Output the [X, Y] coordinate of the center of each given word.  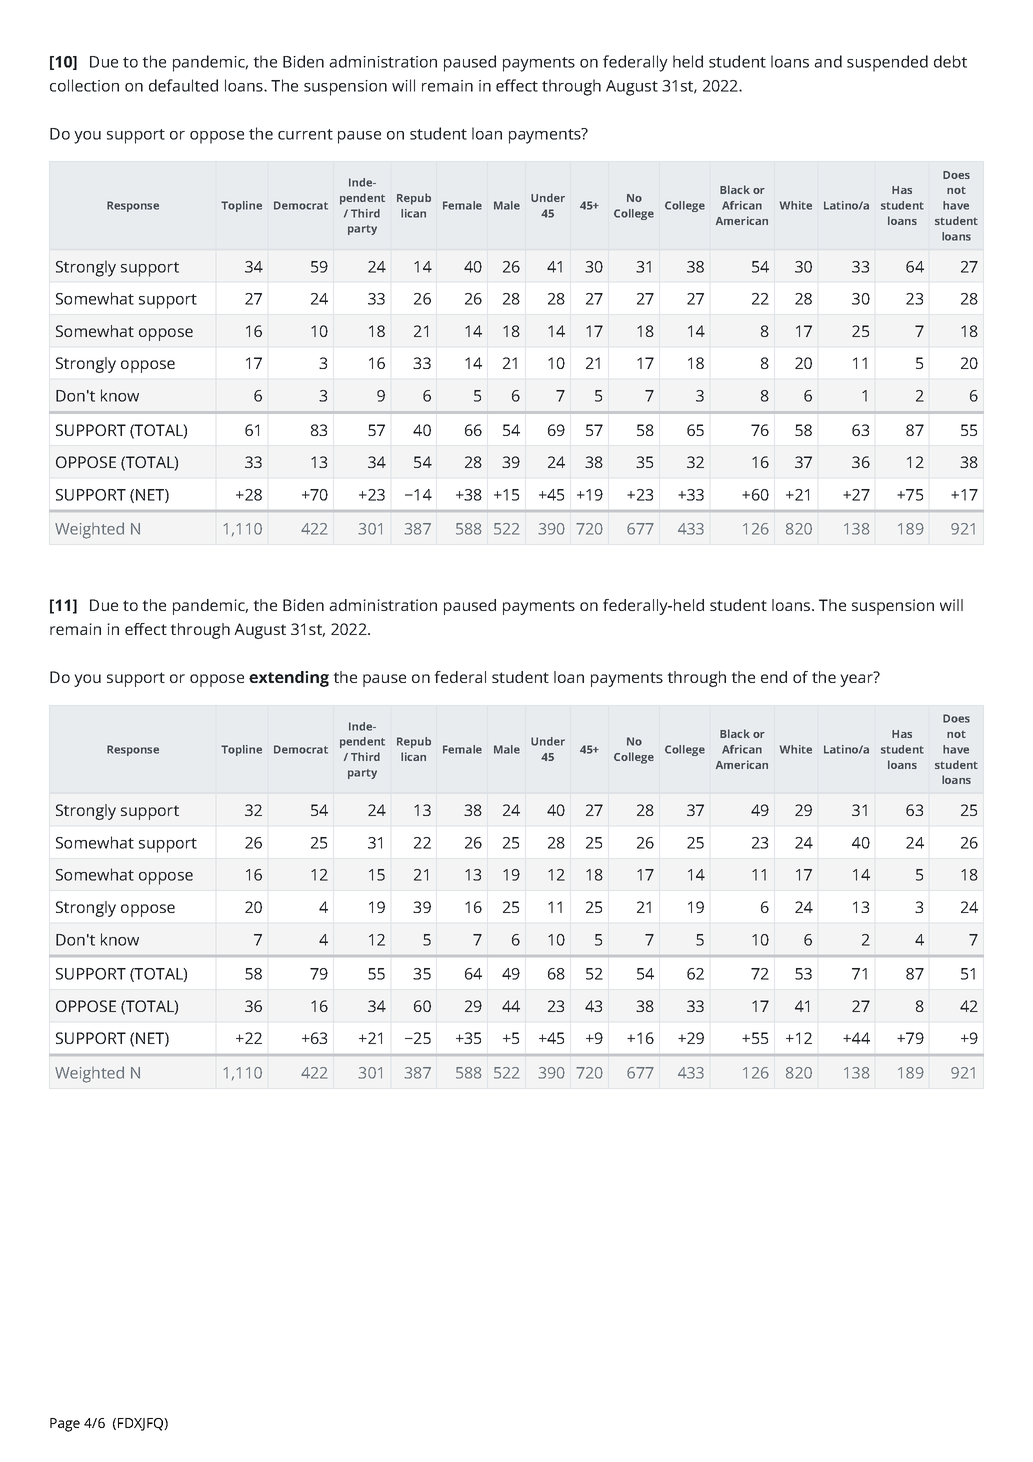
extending [289, 679]
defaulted [183, 85]
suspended [887, 63]
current [305, 134]
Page [65, 1425]
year [857, 679]
